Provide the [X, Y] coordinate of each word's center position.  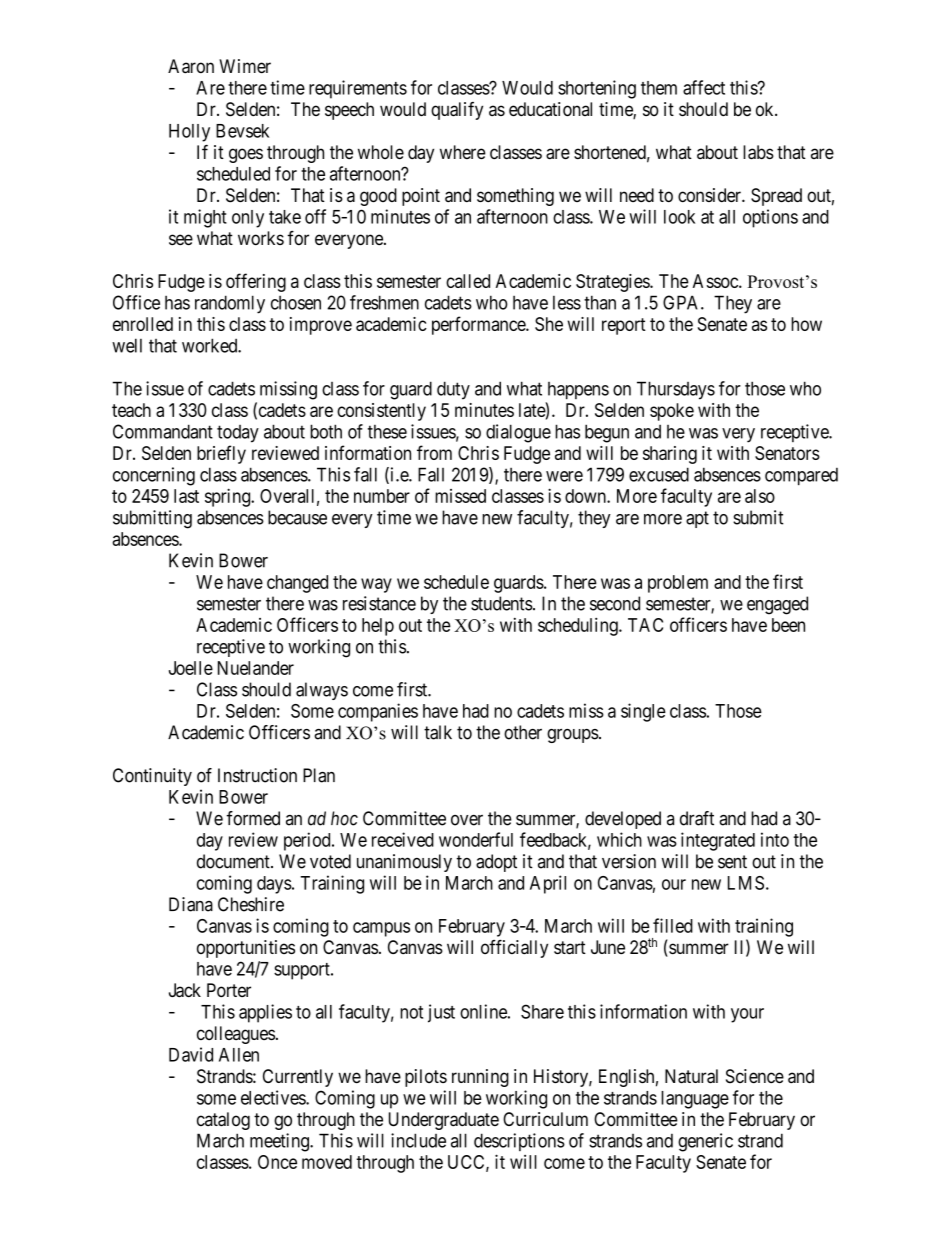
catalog [223, 1121]
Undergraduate [444, 1121]
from [434, 452]
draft [697, 818]
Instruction [257, 775]
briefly [221, 454]
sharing [670, 455]
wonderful [476, 839]
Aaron [191, 66]
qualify [457, 111]
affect [704, 87]
